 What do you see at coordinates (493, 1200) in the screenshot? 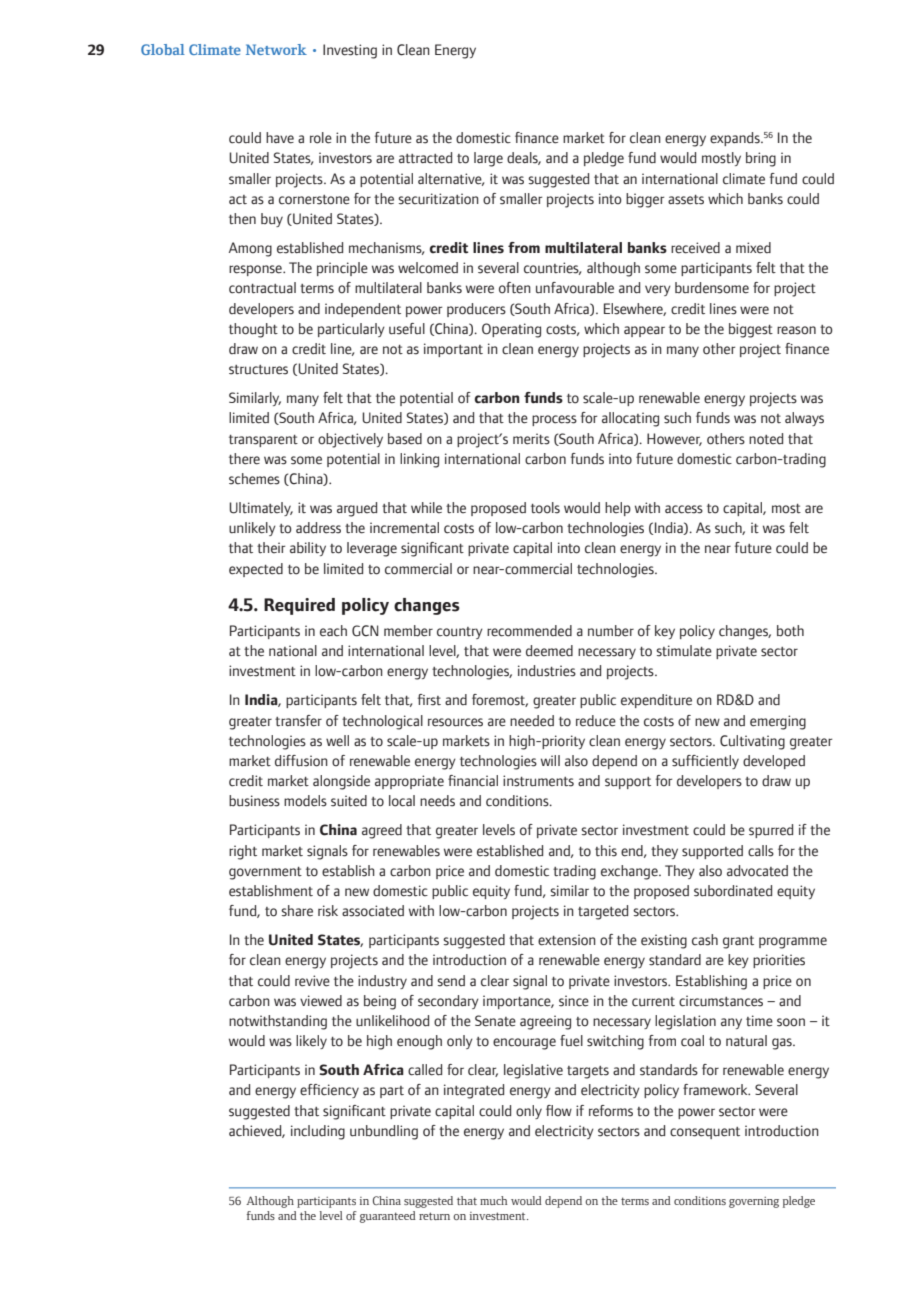
I see `much` at bounding box center [493, 1200].
